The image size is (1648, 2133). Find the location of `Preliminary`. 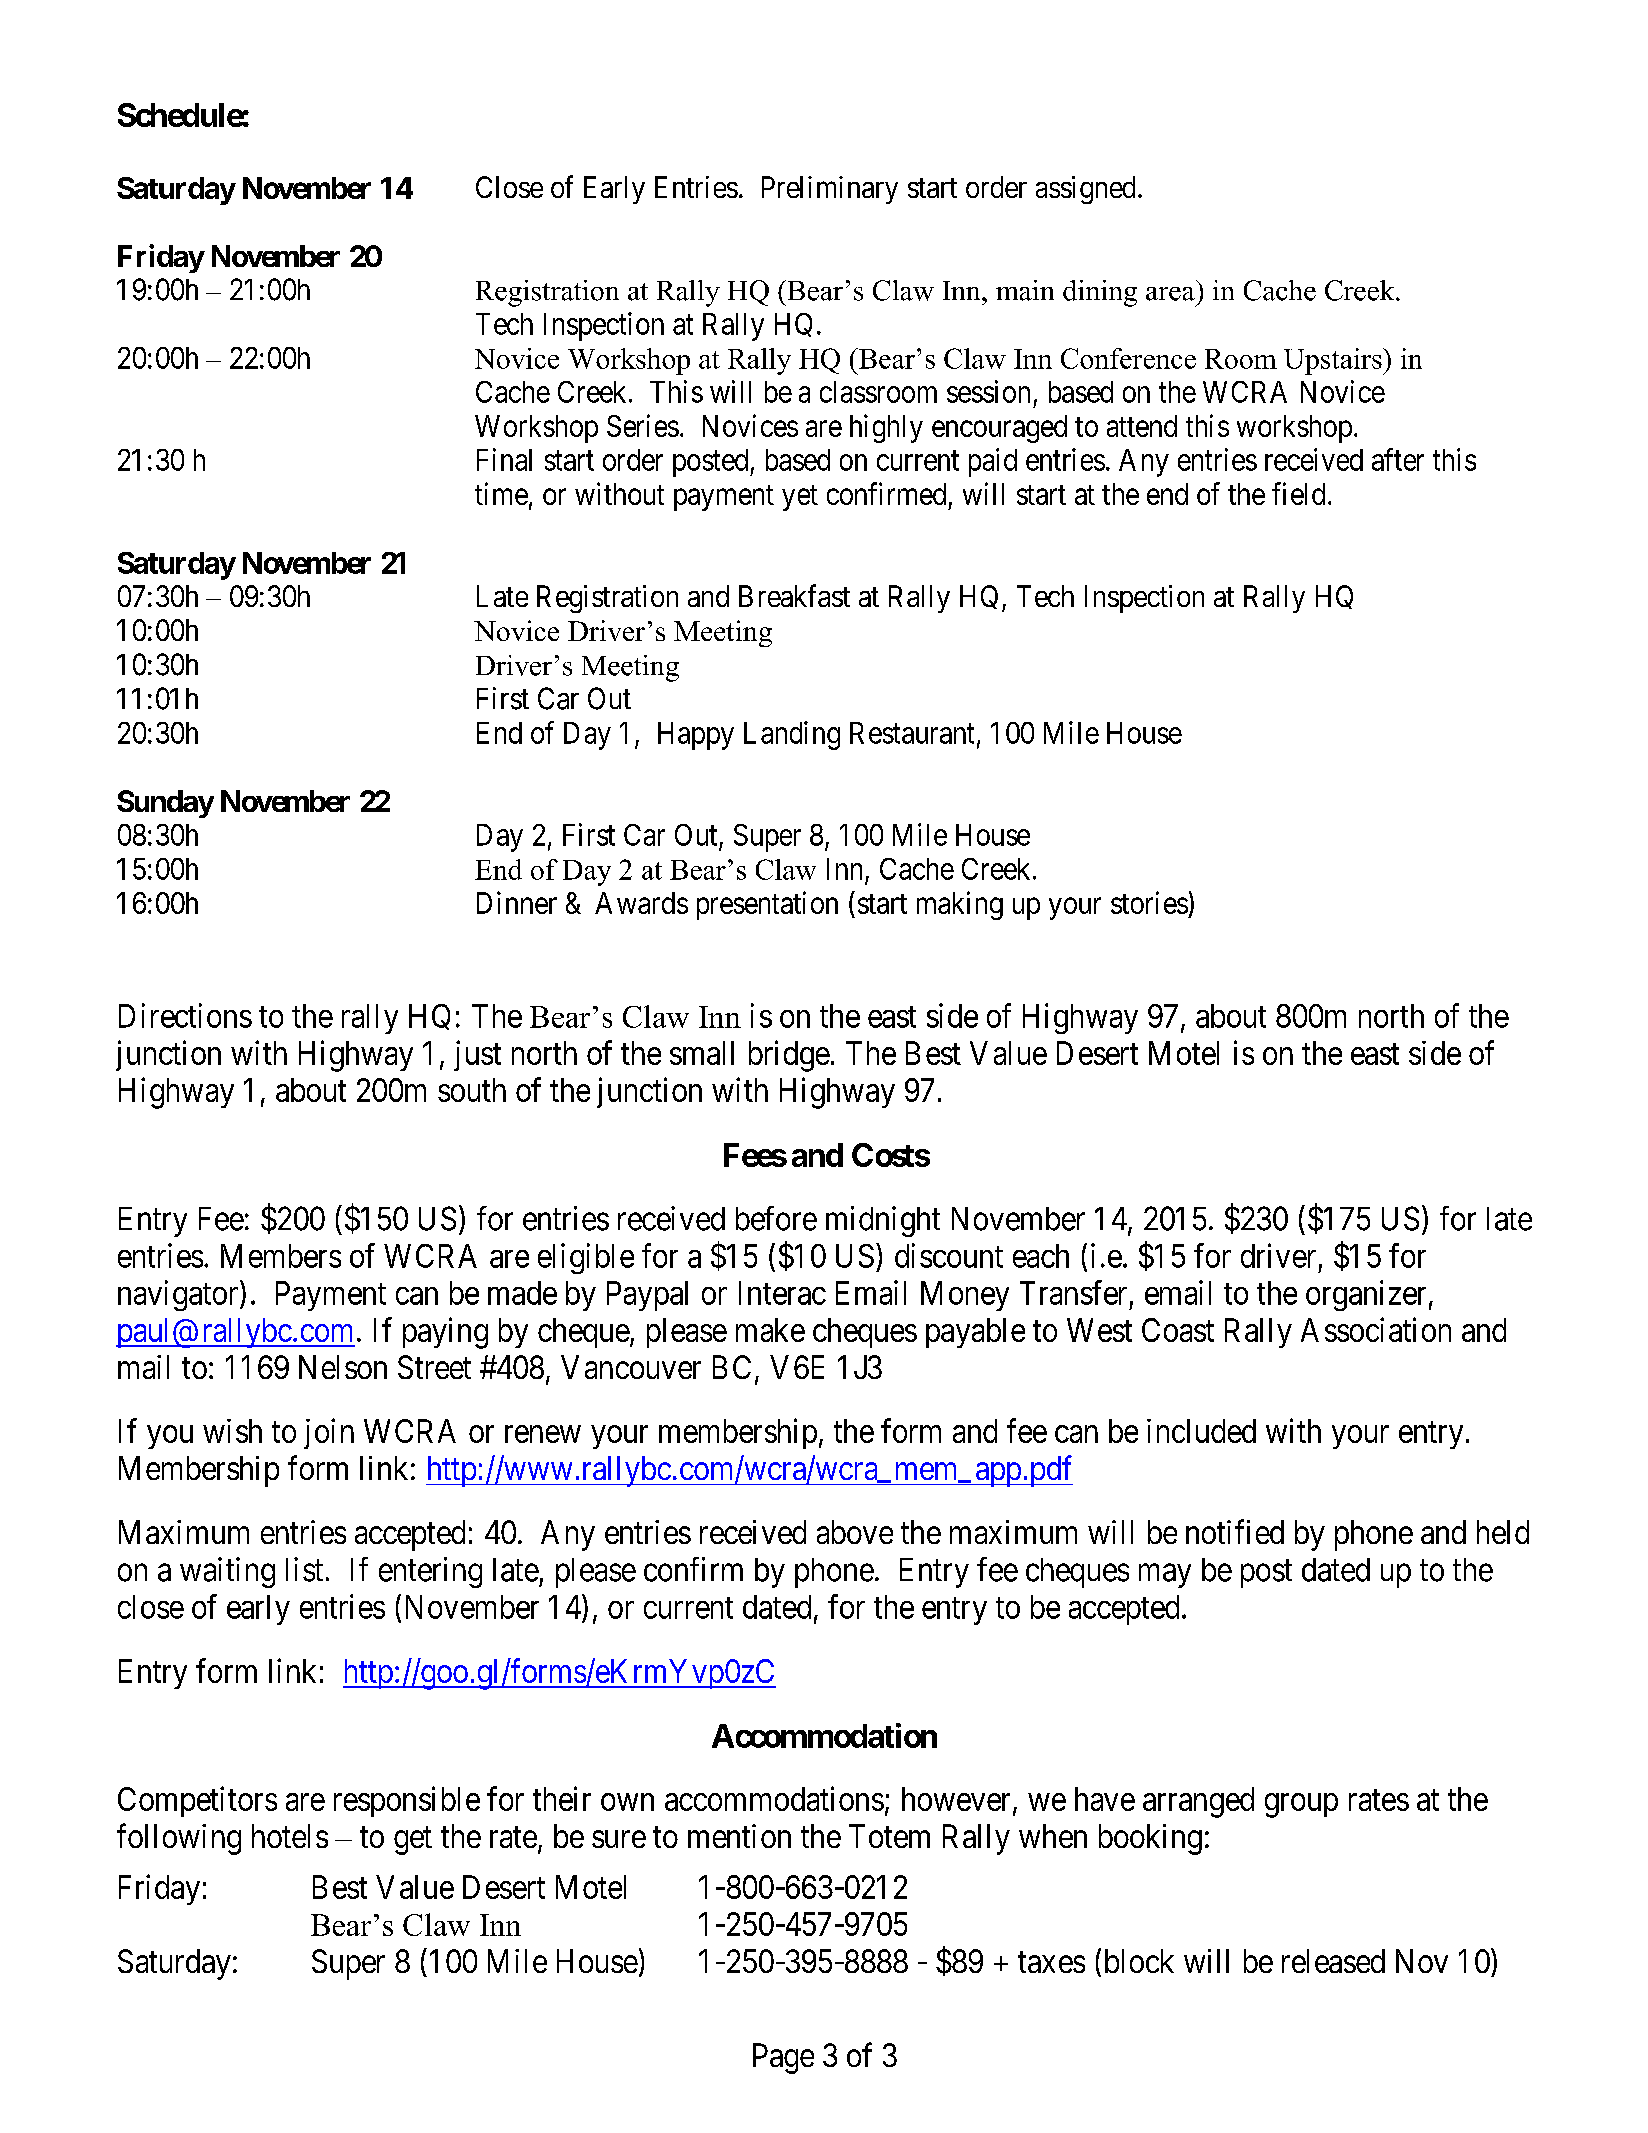

Preliminary is located at coordinates (830, 190).
